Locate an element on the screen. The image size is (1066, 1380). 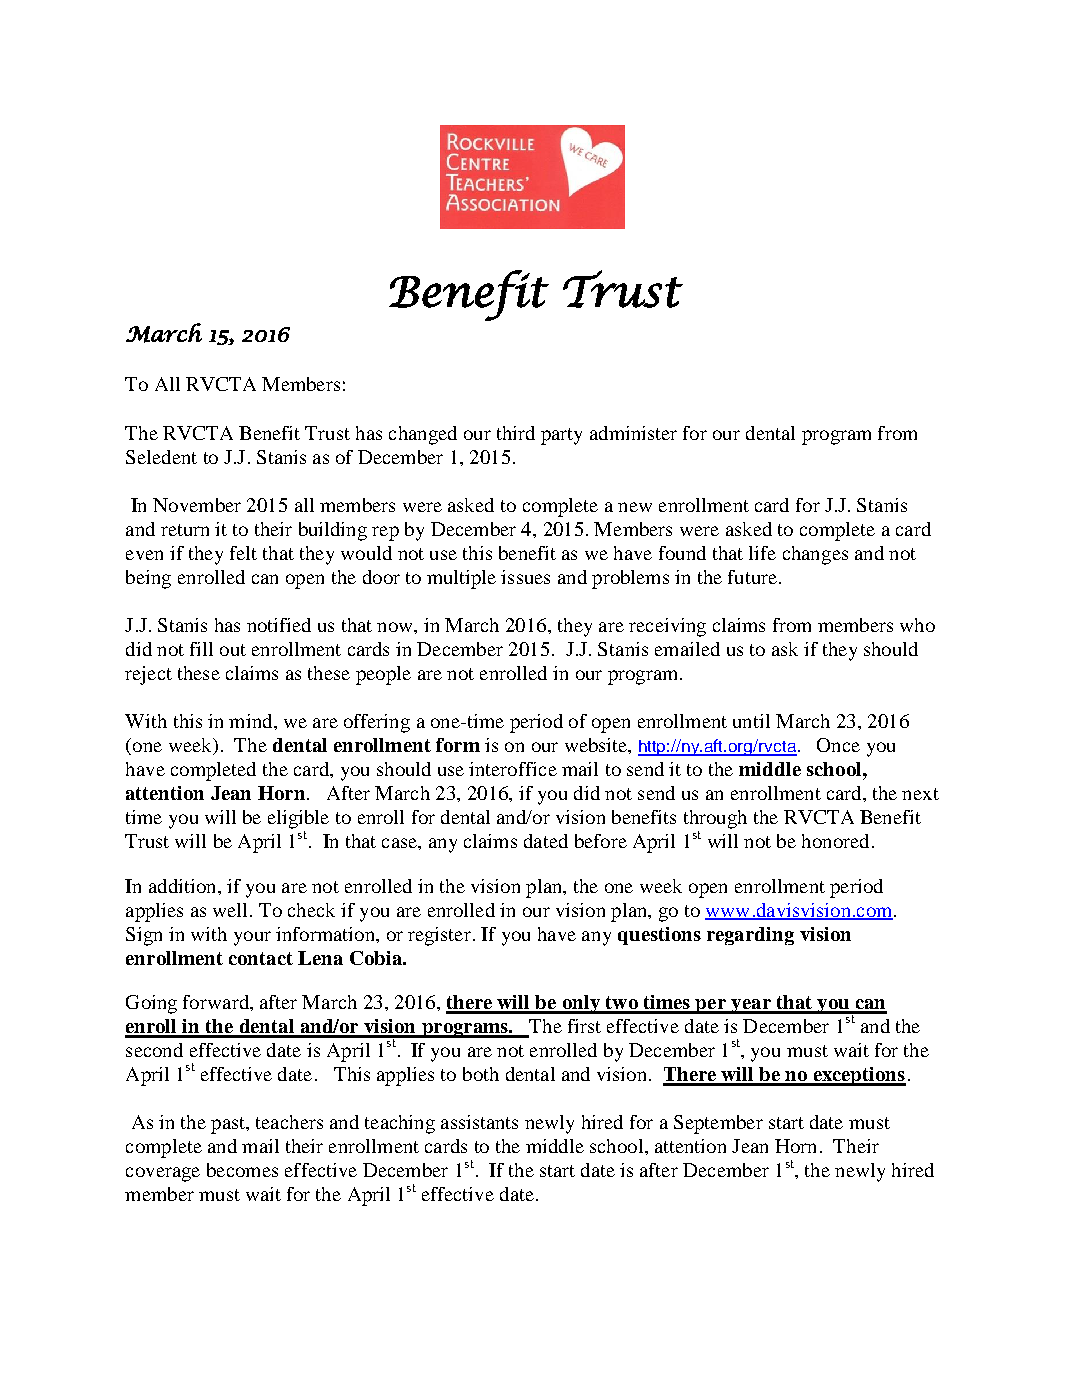
becomes is located at coordinates (242, 1170).
